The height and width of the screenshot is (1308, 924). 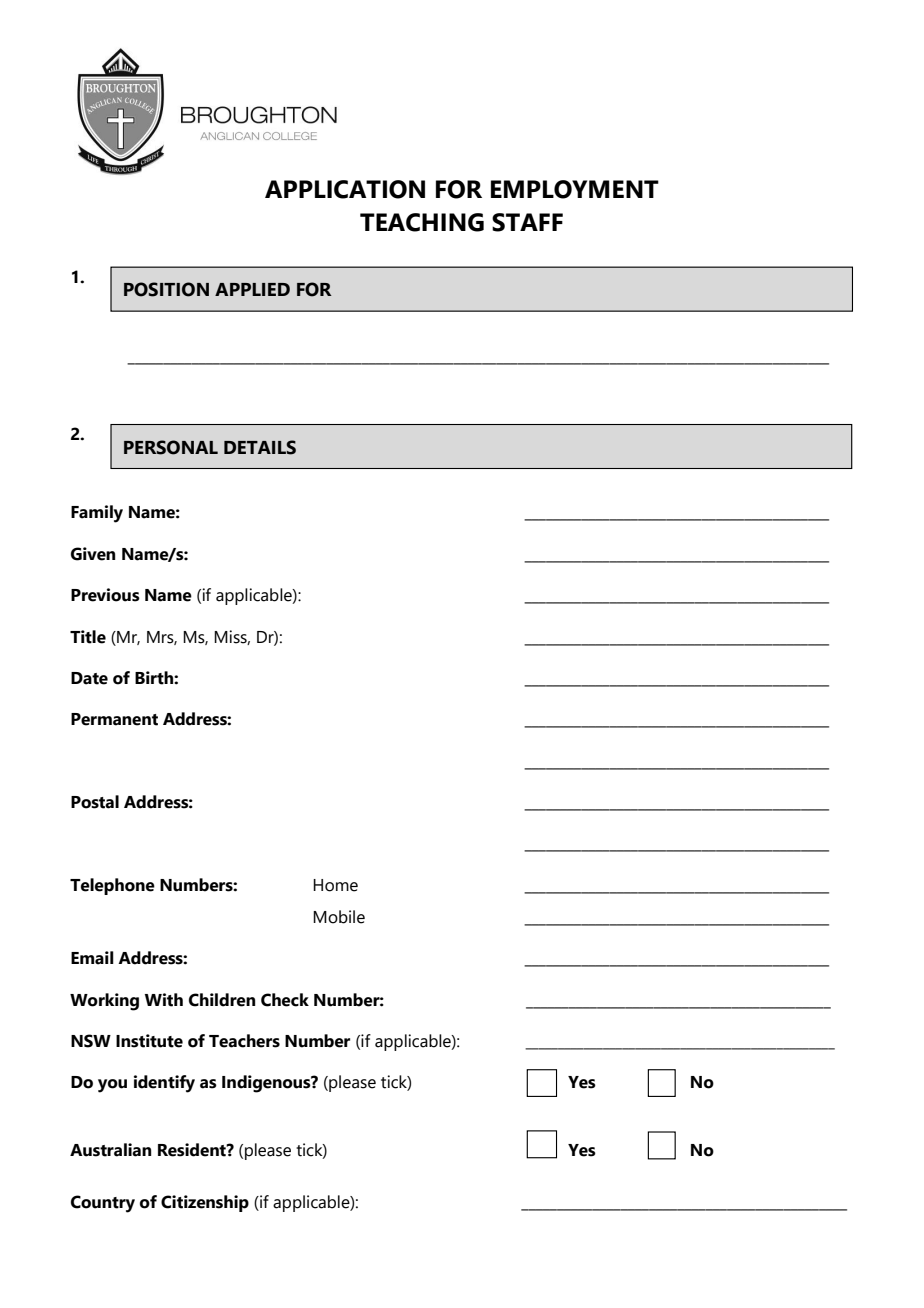 I want to click on Check, so click(x=285, y=1000).
